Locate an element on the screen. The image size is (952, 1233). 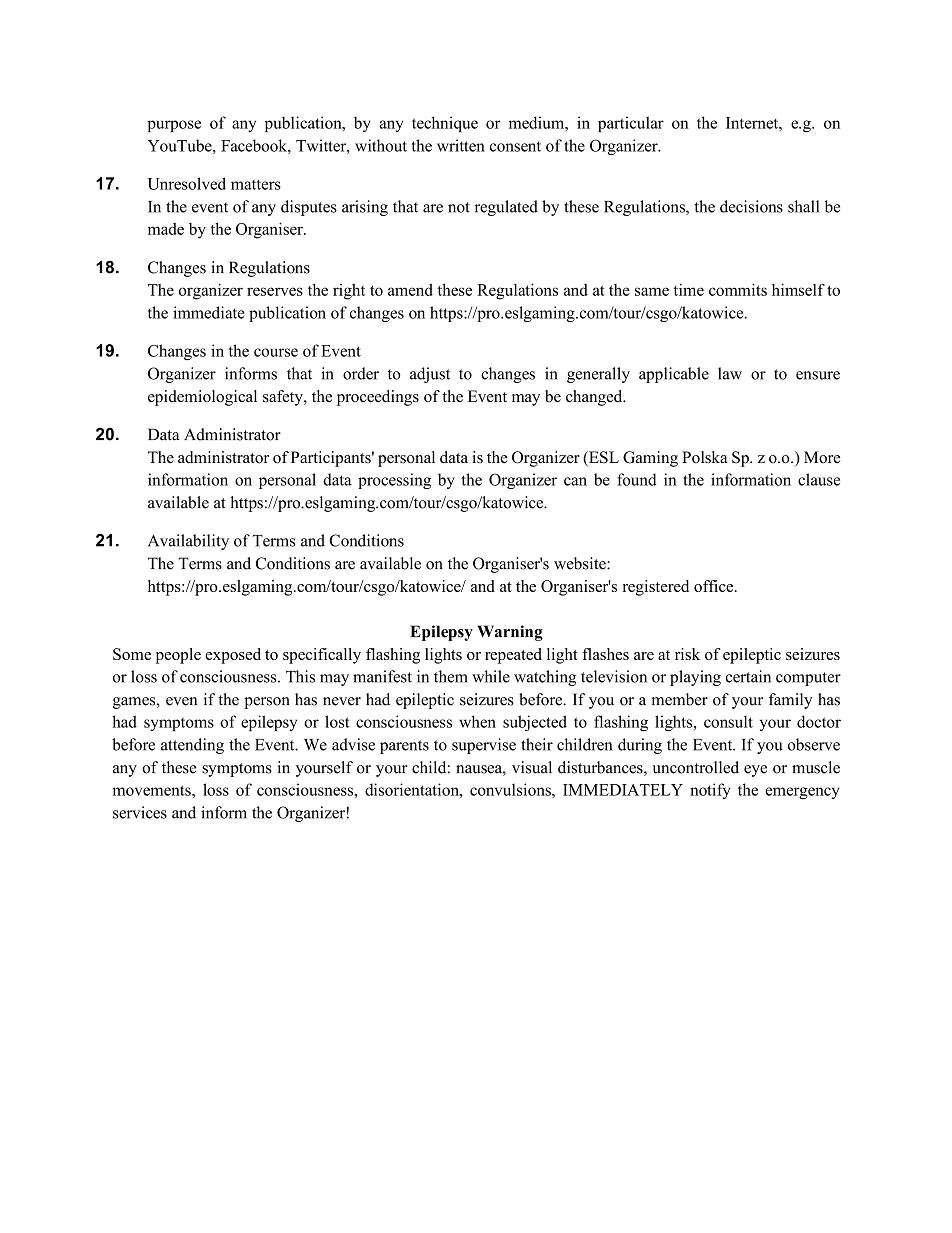
purpose is located at coordinates (174, 126).
